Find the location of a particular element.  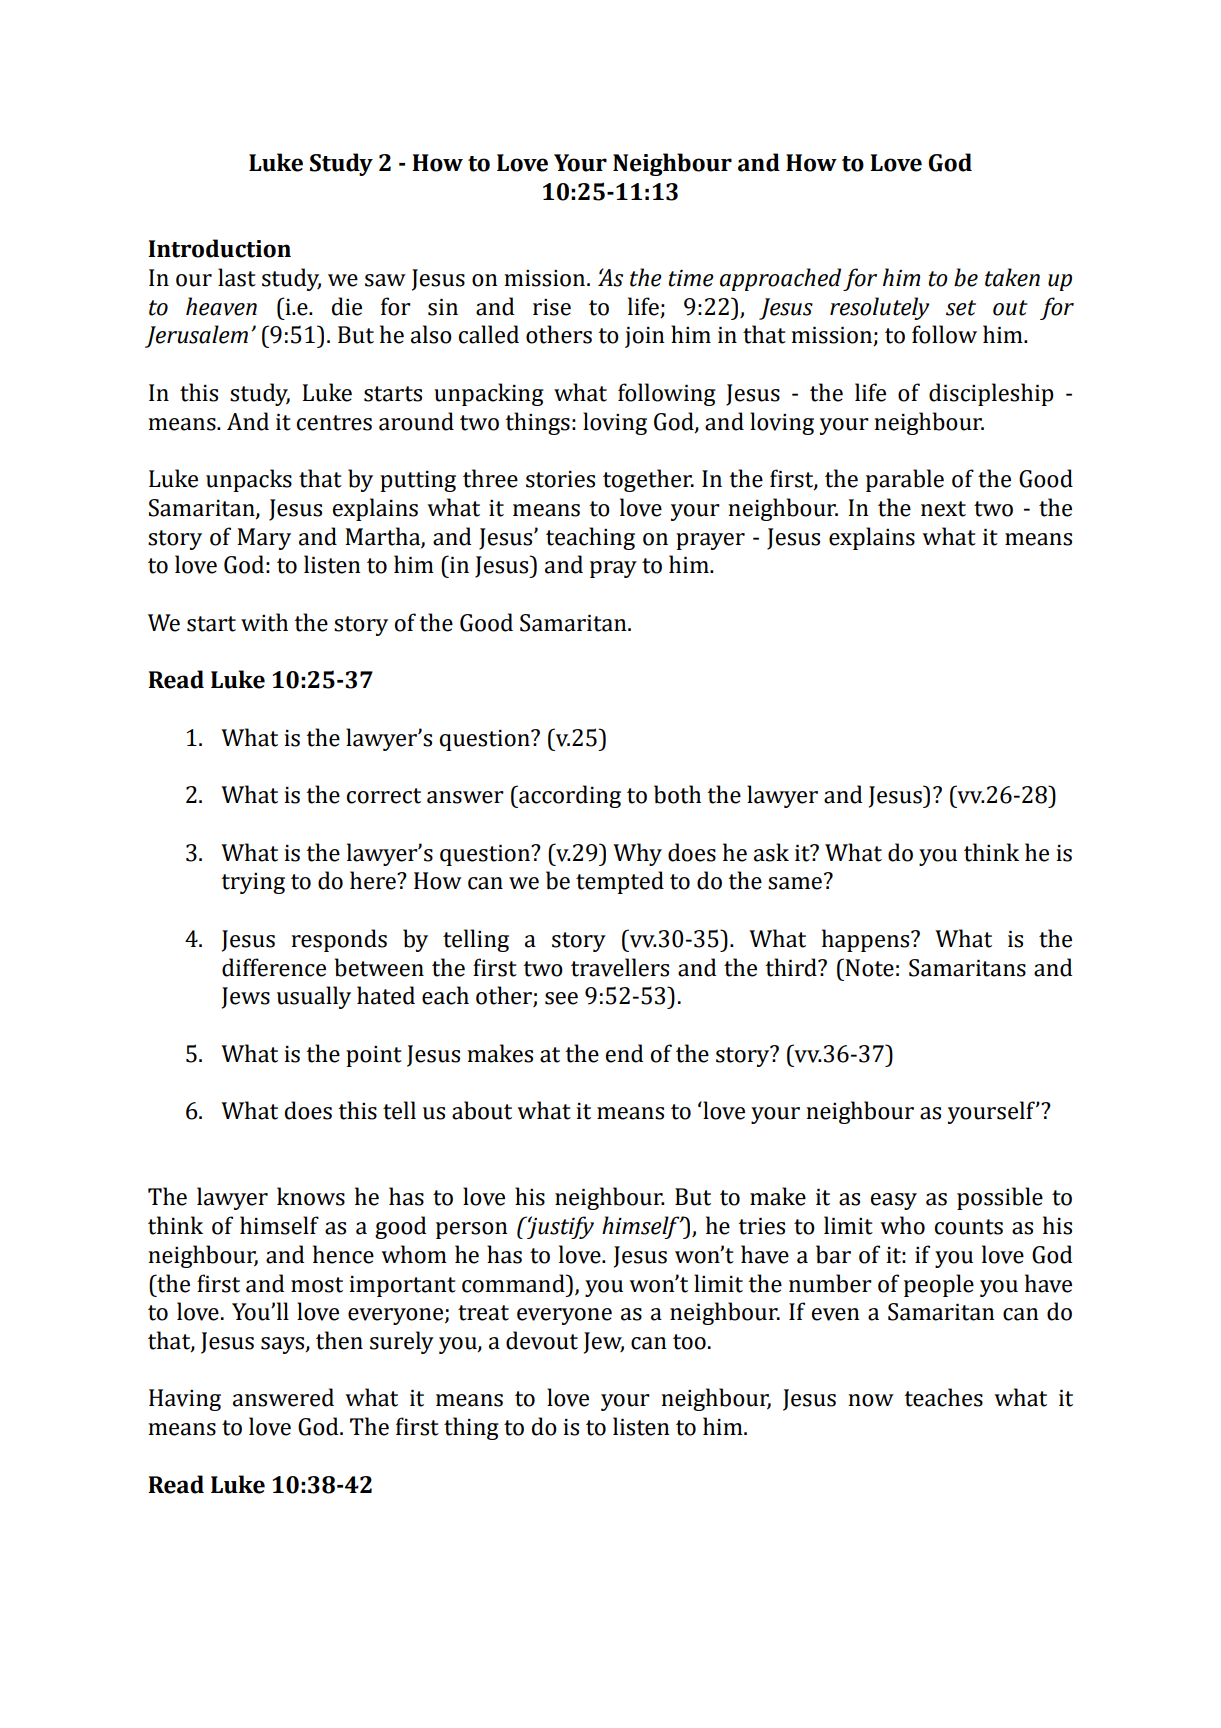

rise is located at coordinates (552, 307).
